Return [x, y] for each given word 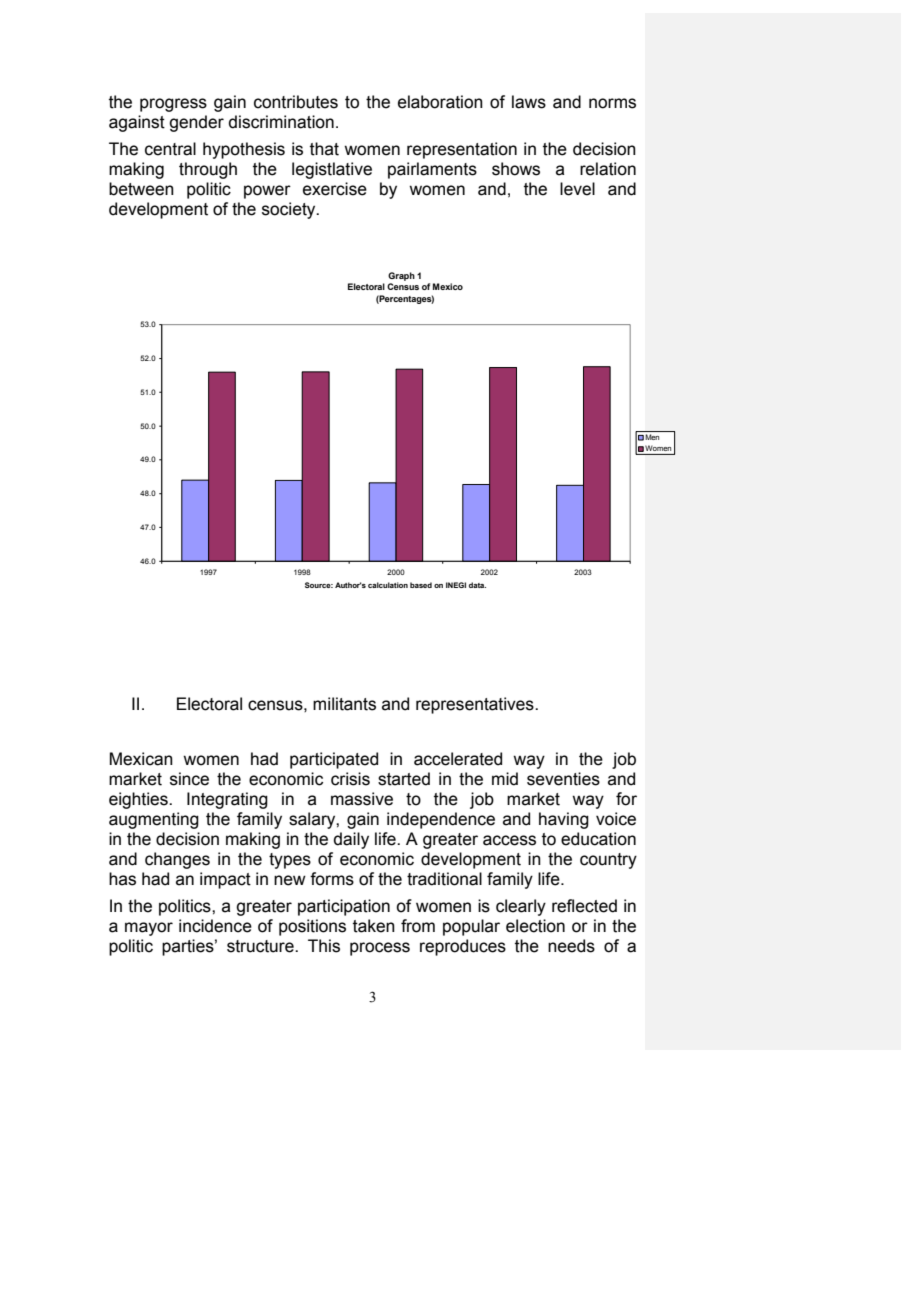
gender [196, 123]
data [477, 585]
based [421, 585]
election [535, 926]
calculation [388, 585]
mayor [149, 929]
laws [529, 102]
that [324, 149]
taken [374, 926]
